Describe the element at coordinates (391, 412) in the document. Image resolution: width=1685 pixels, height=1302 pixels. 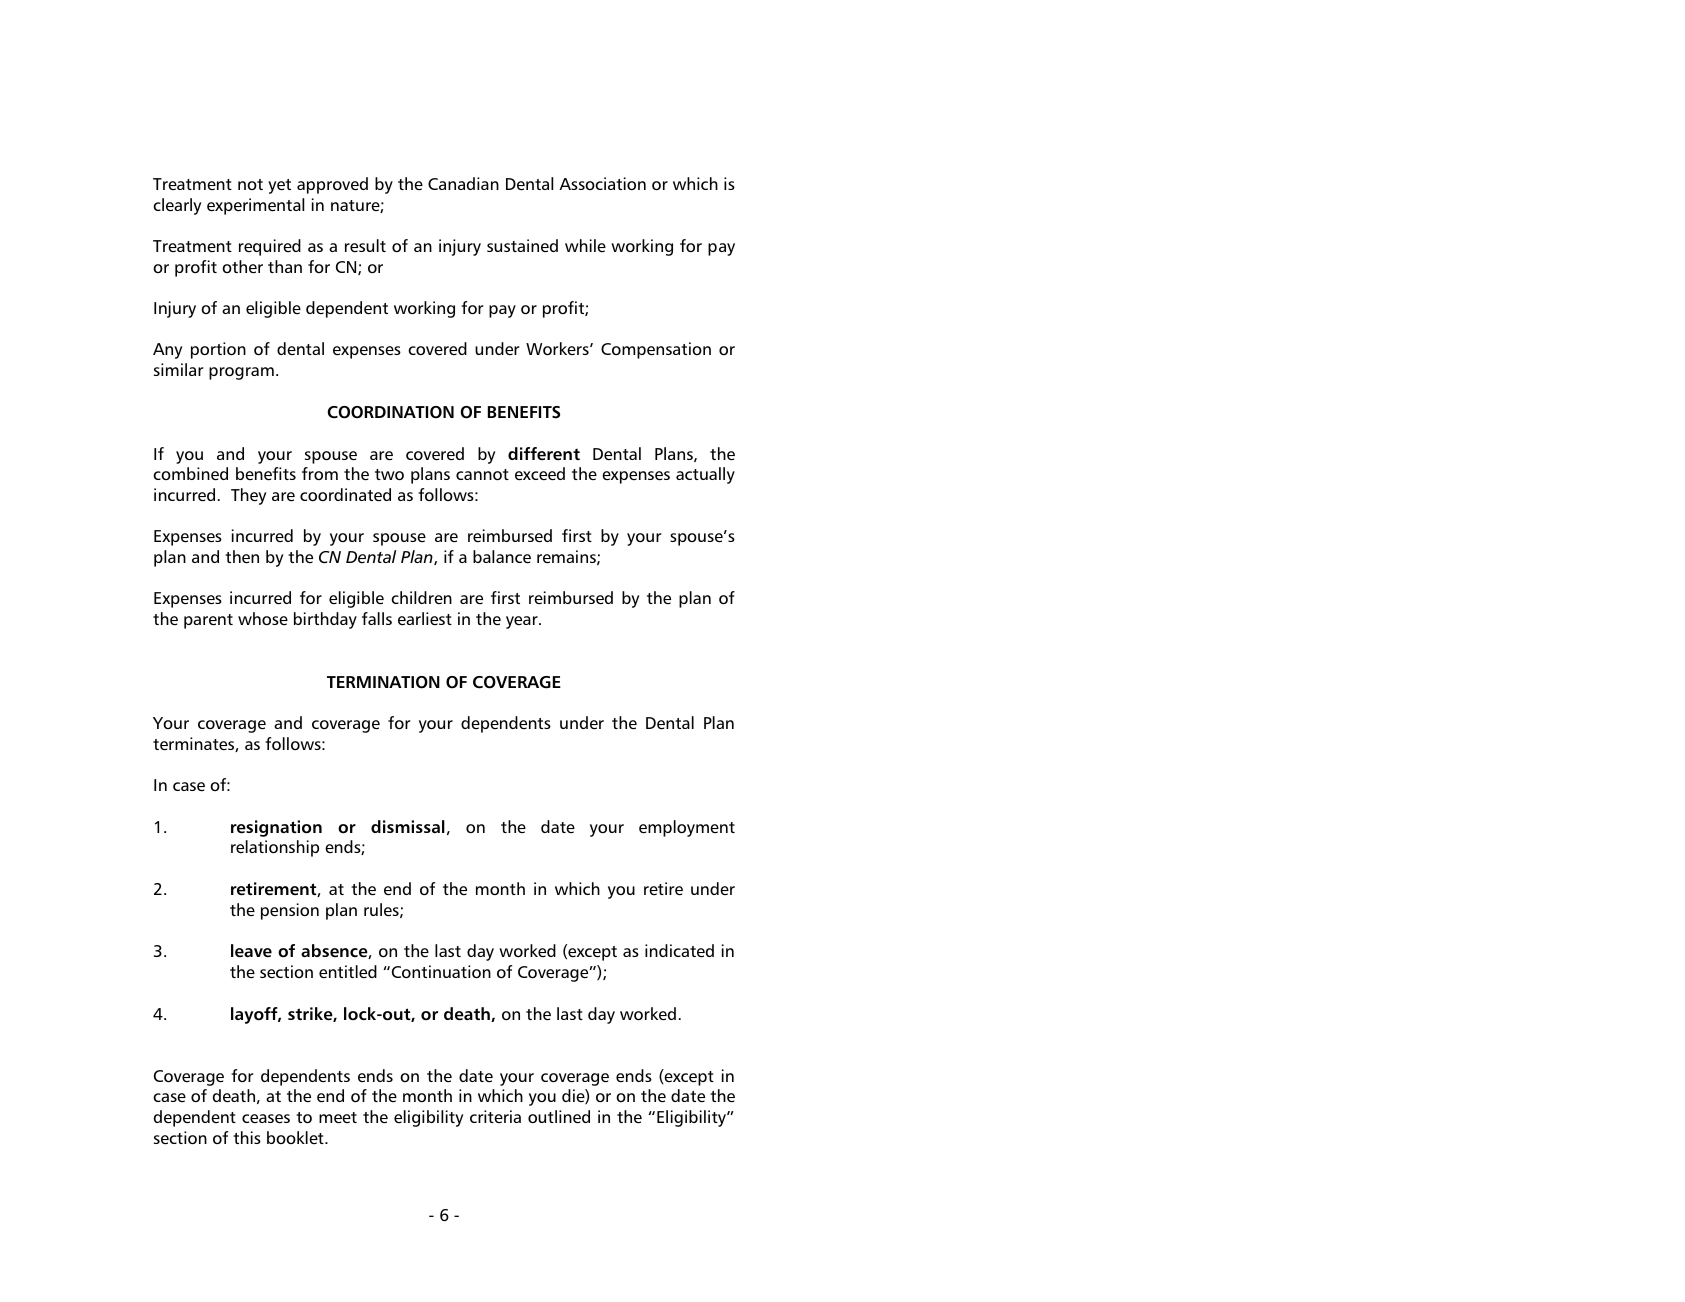
I see `COORDINATION` at that location.
